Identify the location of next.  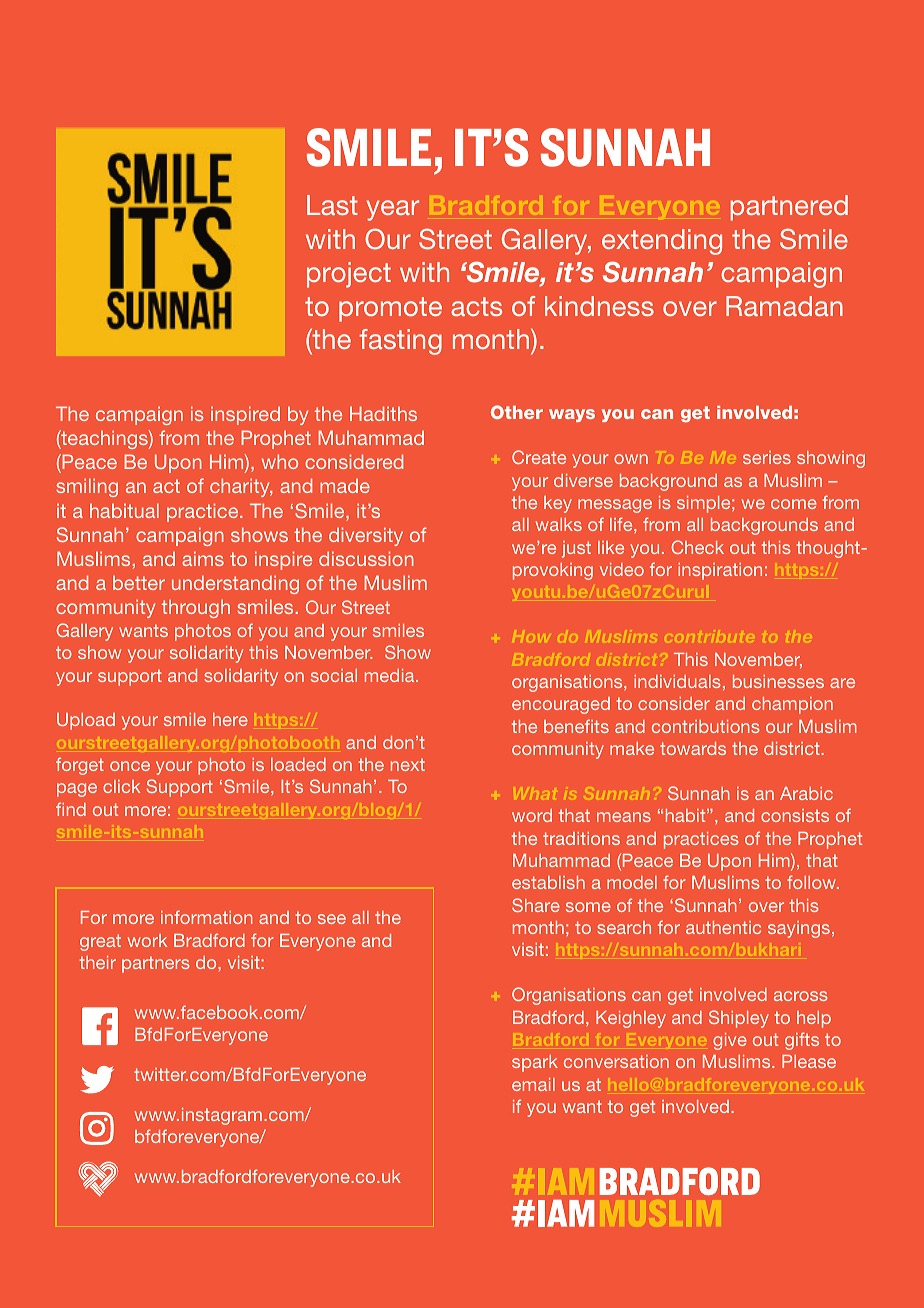
(408, 764).
